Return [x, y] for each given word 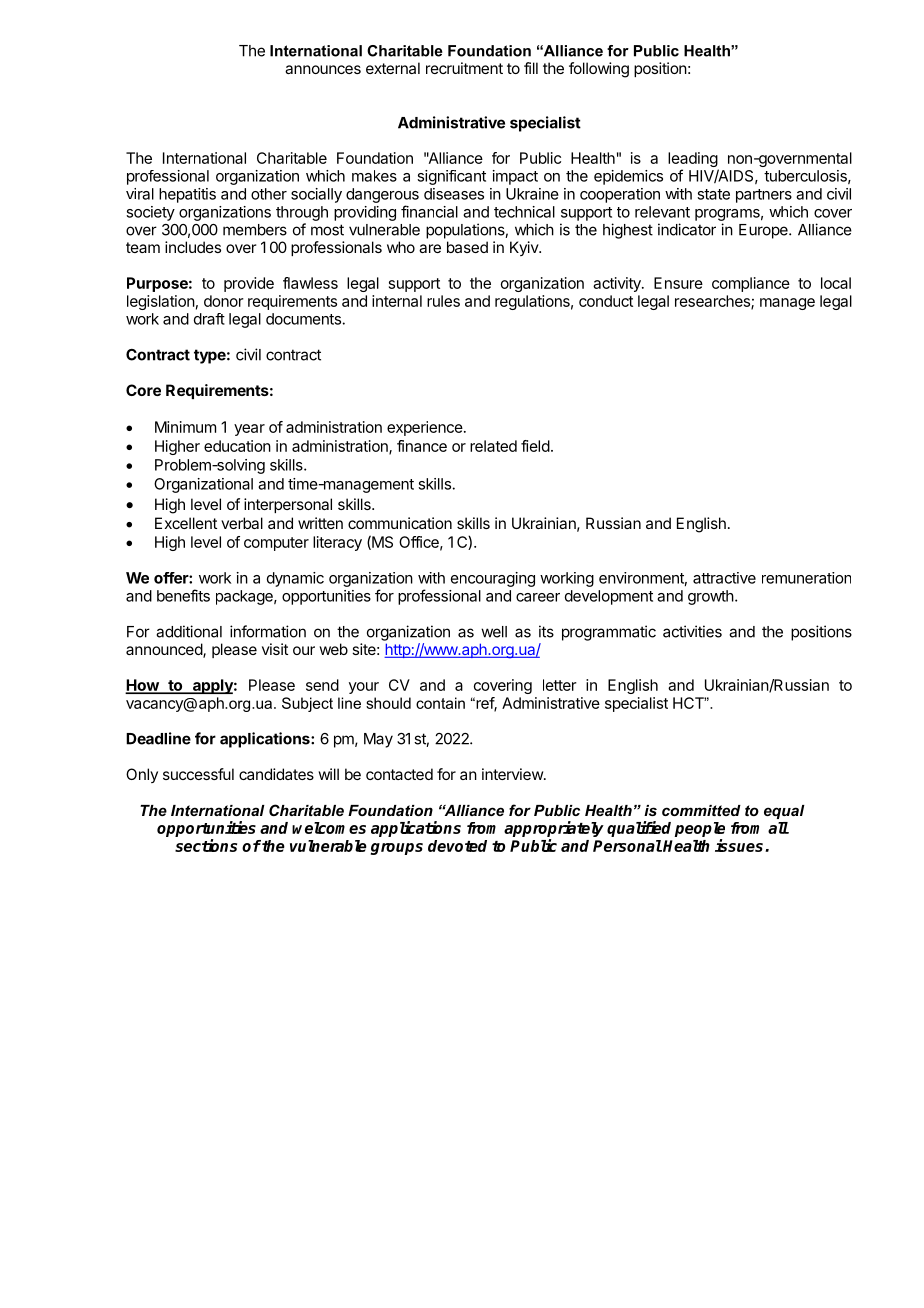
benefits [183, 595]
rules [443, 301]
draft [209, 319]
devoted [457, 846]
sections [206, 845]
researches [713, 302]
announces [323, 69]
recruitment [464, 68]
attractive [724, 578]
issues [740, 845]
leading [693, 161]
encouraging [493, 579]
